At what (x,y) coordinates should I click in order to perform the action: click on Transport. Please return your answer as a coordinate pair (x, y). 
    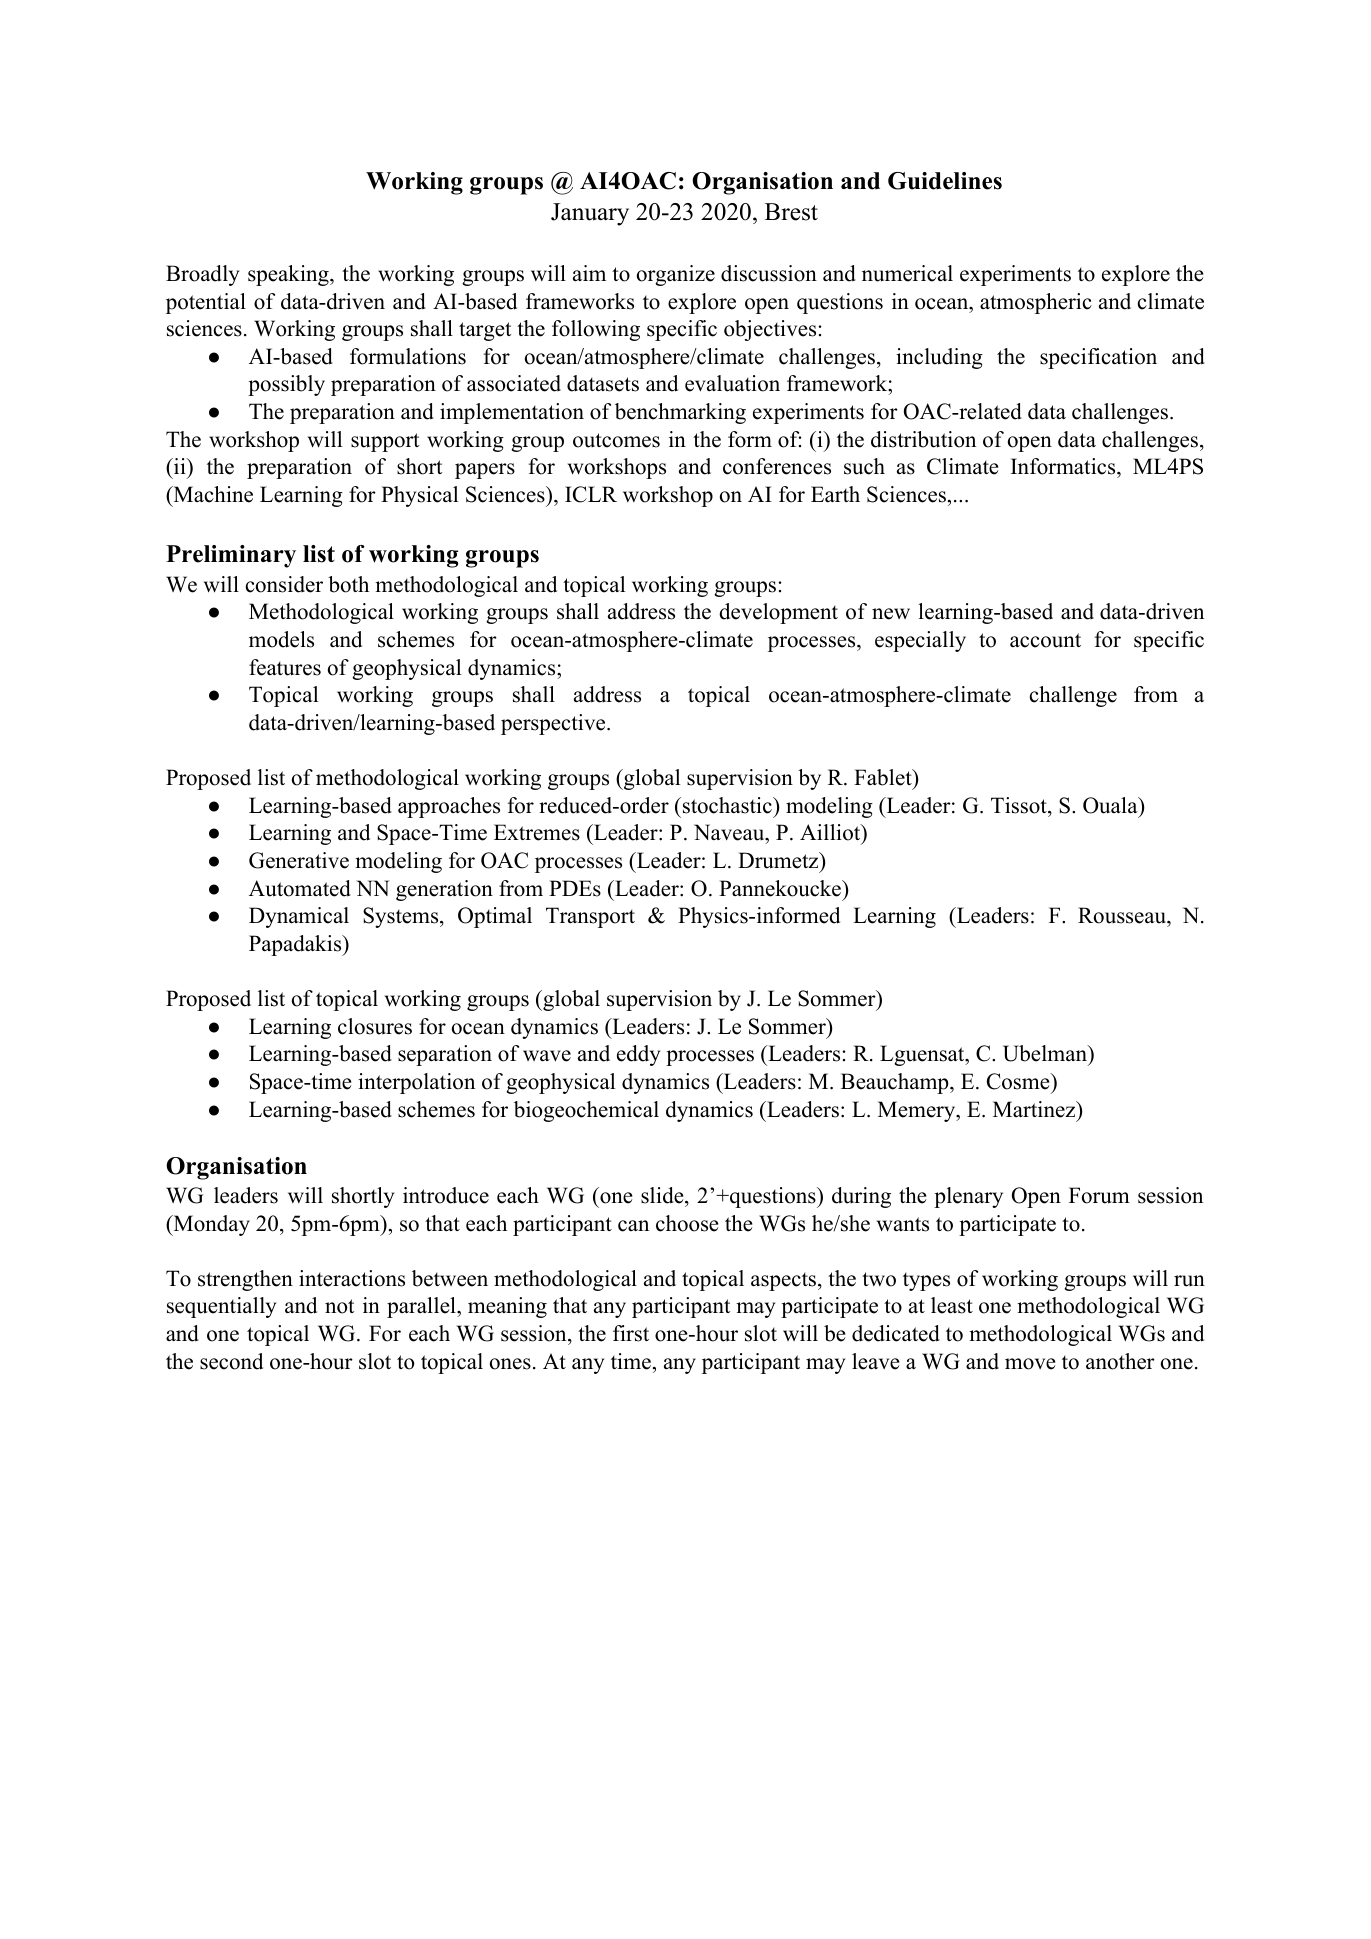
    Looking at the image, I should click on (590, 917).
